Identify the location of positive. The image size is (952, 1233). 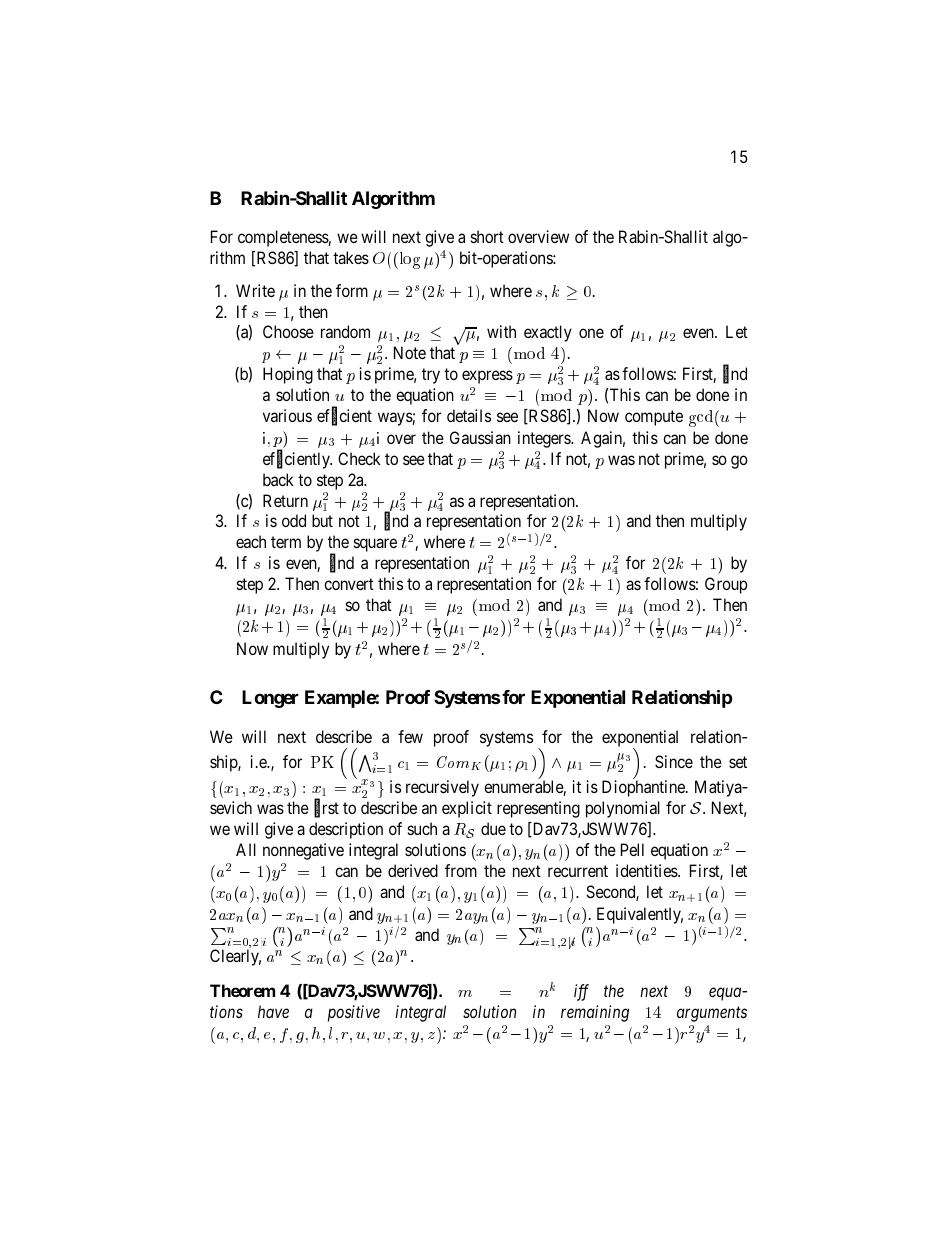
(354, 1013).
